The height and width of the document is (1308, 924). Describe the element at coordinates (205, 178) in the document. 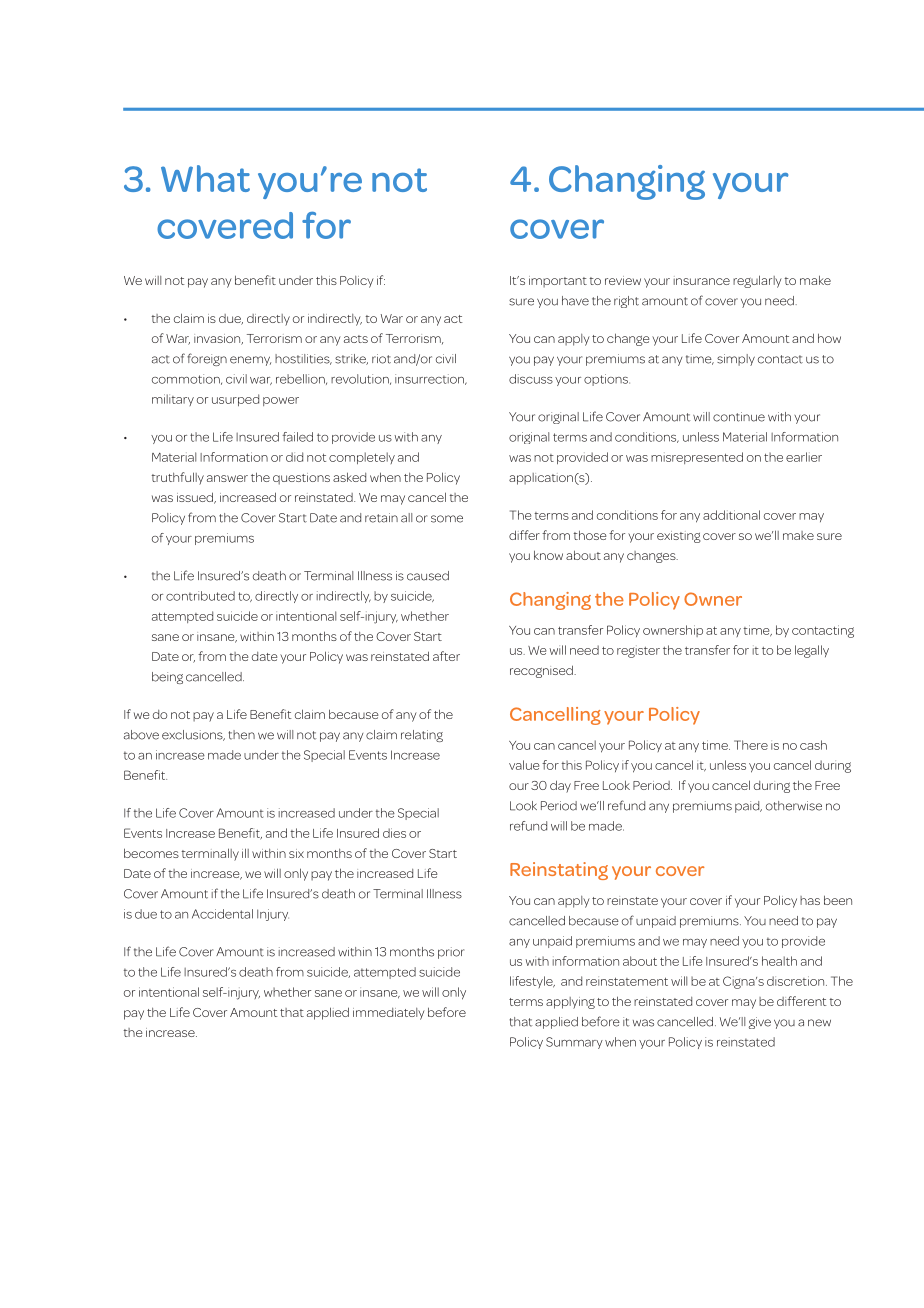

I see `What` at that location.
